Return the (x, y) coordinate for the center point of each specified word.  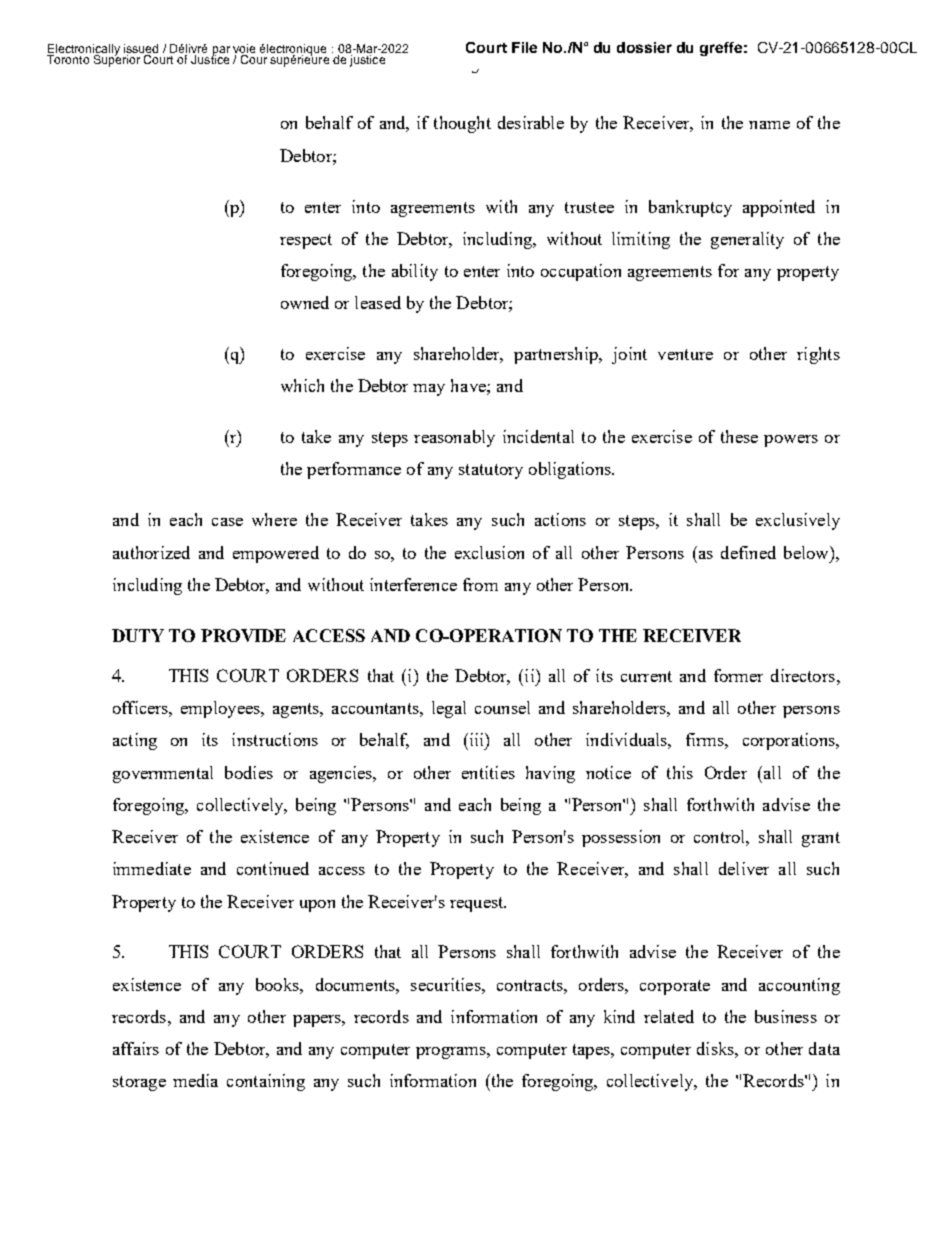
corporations (790, 741)
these (739, 436)
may (429, 390)
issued (141, 50)
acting (135, 741)
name (769, 125)
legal (449, 709)
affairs (136, 1048)
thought (462, 124)
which (302, 385)
